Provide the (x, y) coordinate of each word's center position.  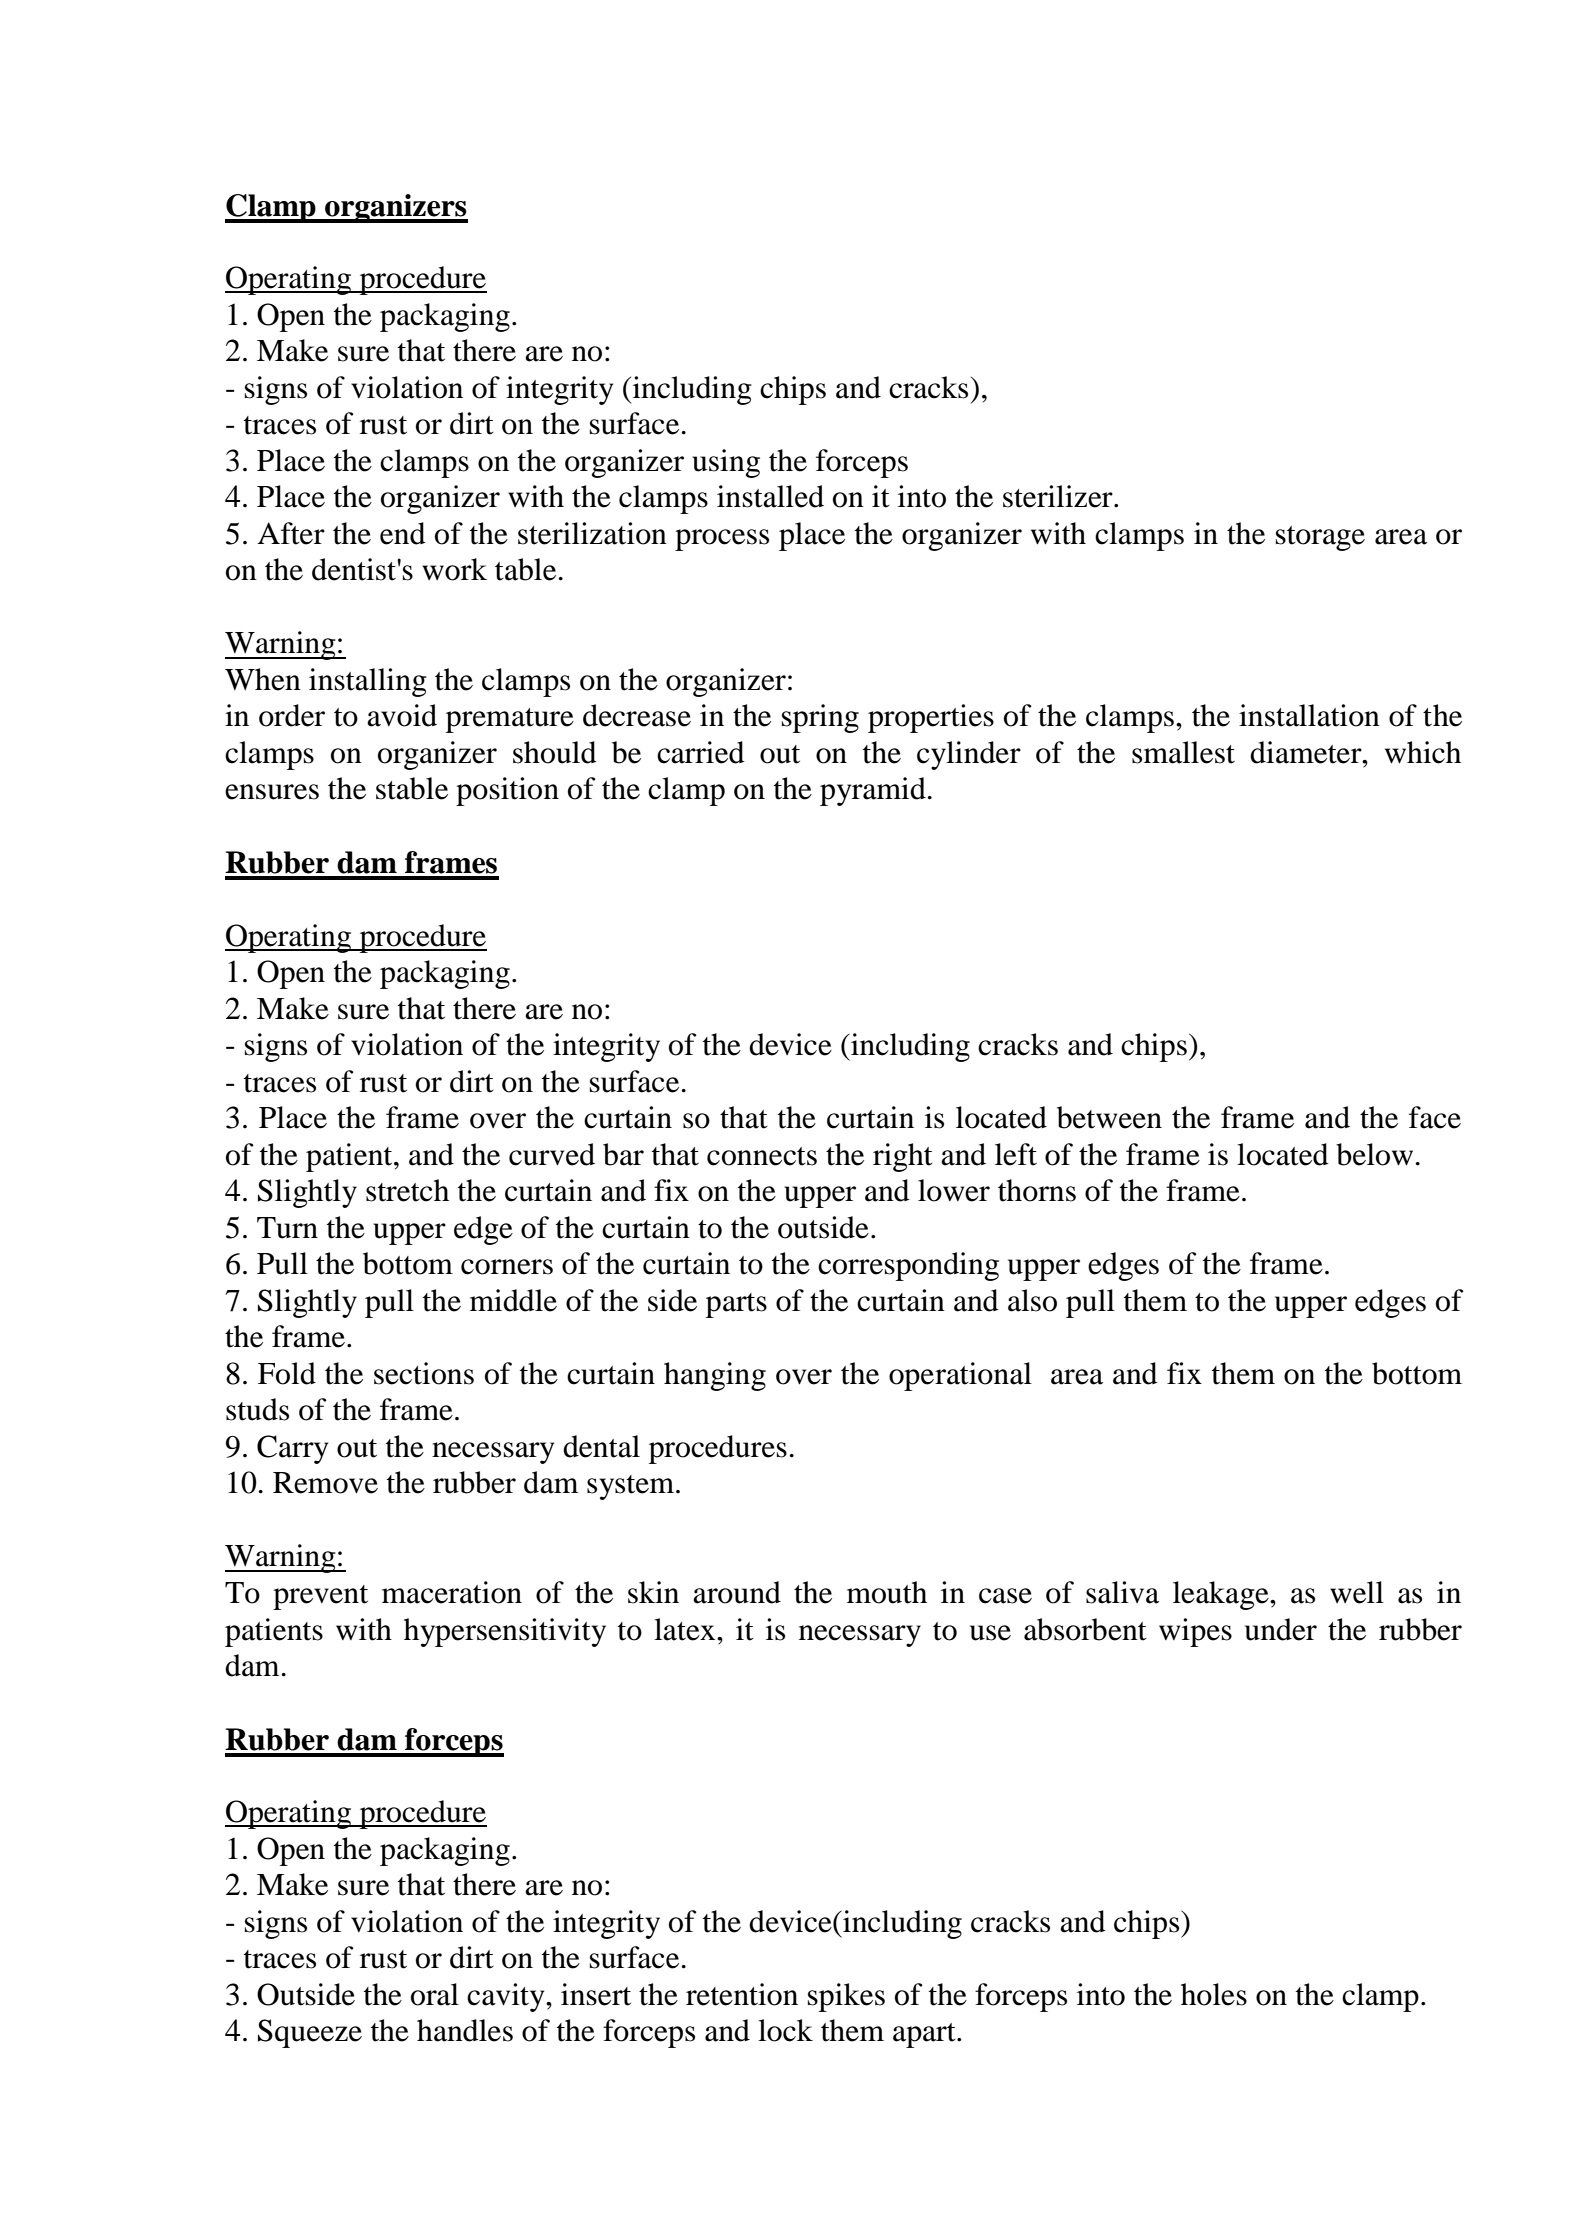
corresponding (908, 1266)
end (403, 533)
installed (770, 496)
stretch (407, 1190)
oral (435, 1994)
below (1374, 1154)
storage (1320, 538)
